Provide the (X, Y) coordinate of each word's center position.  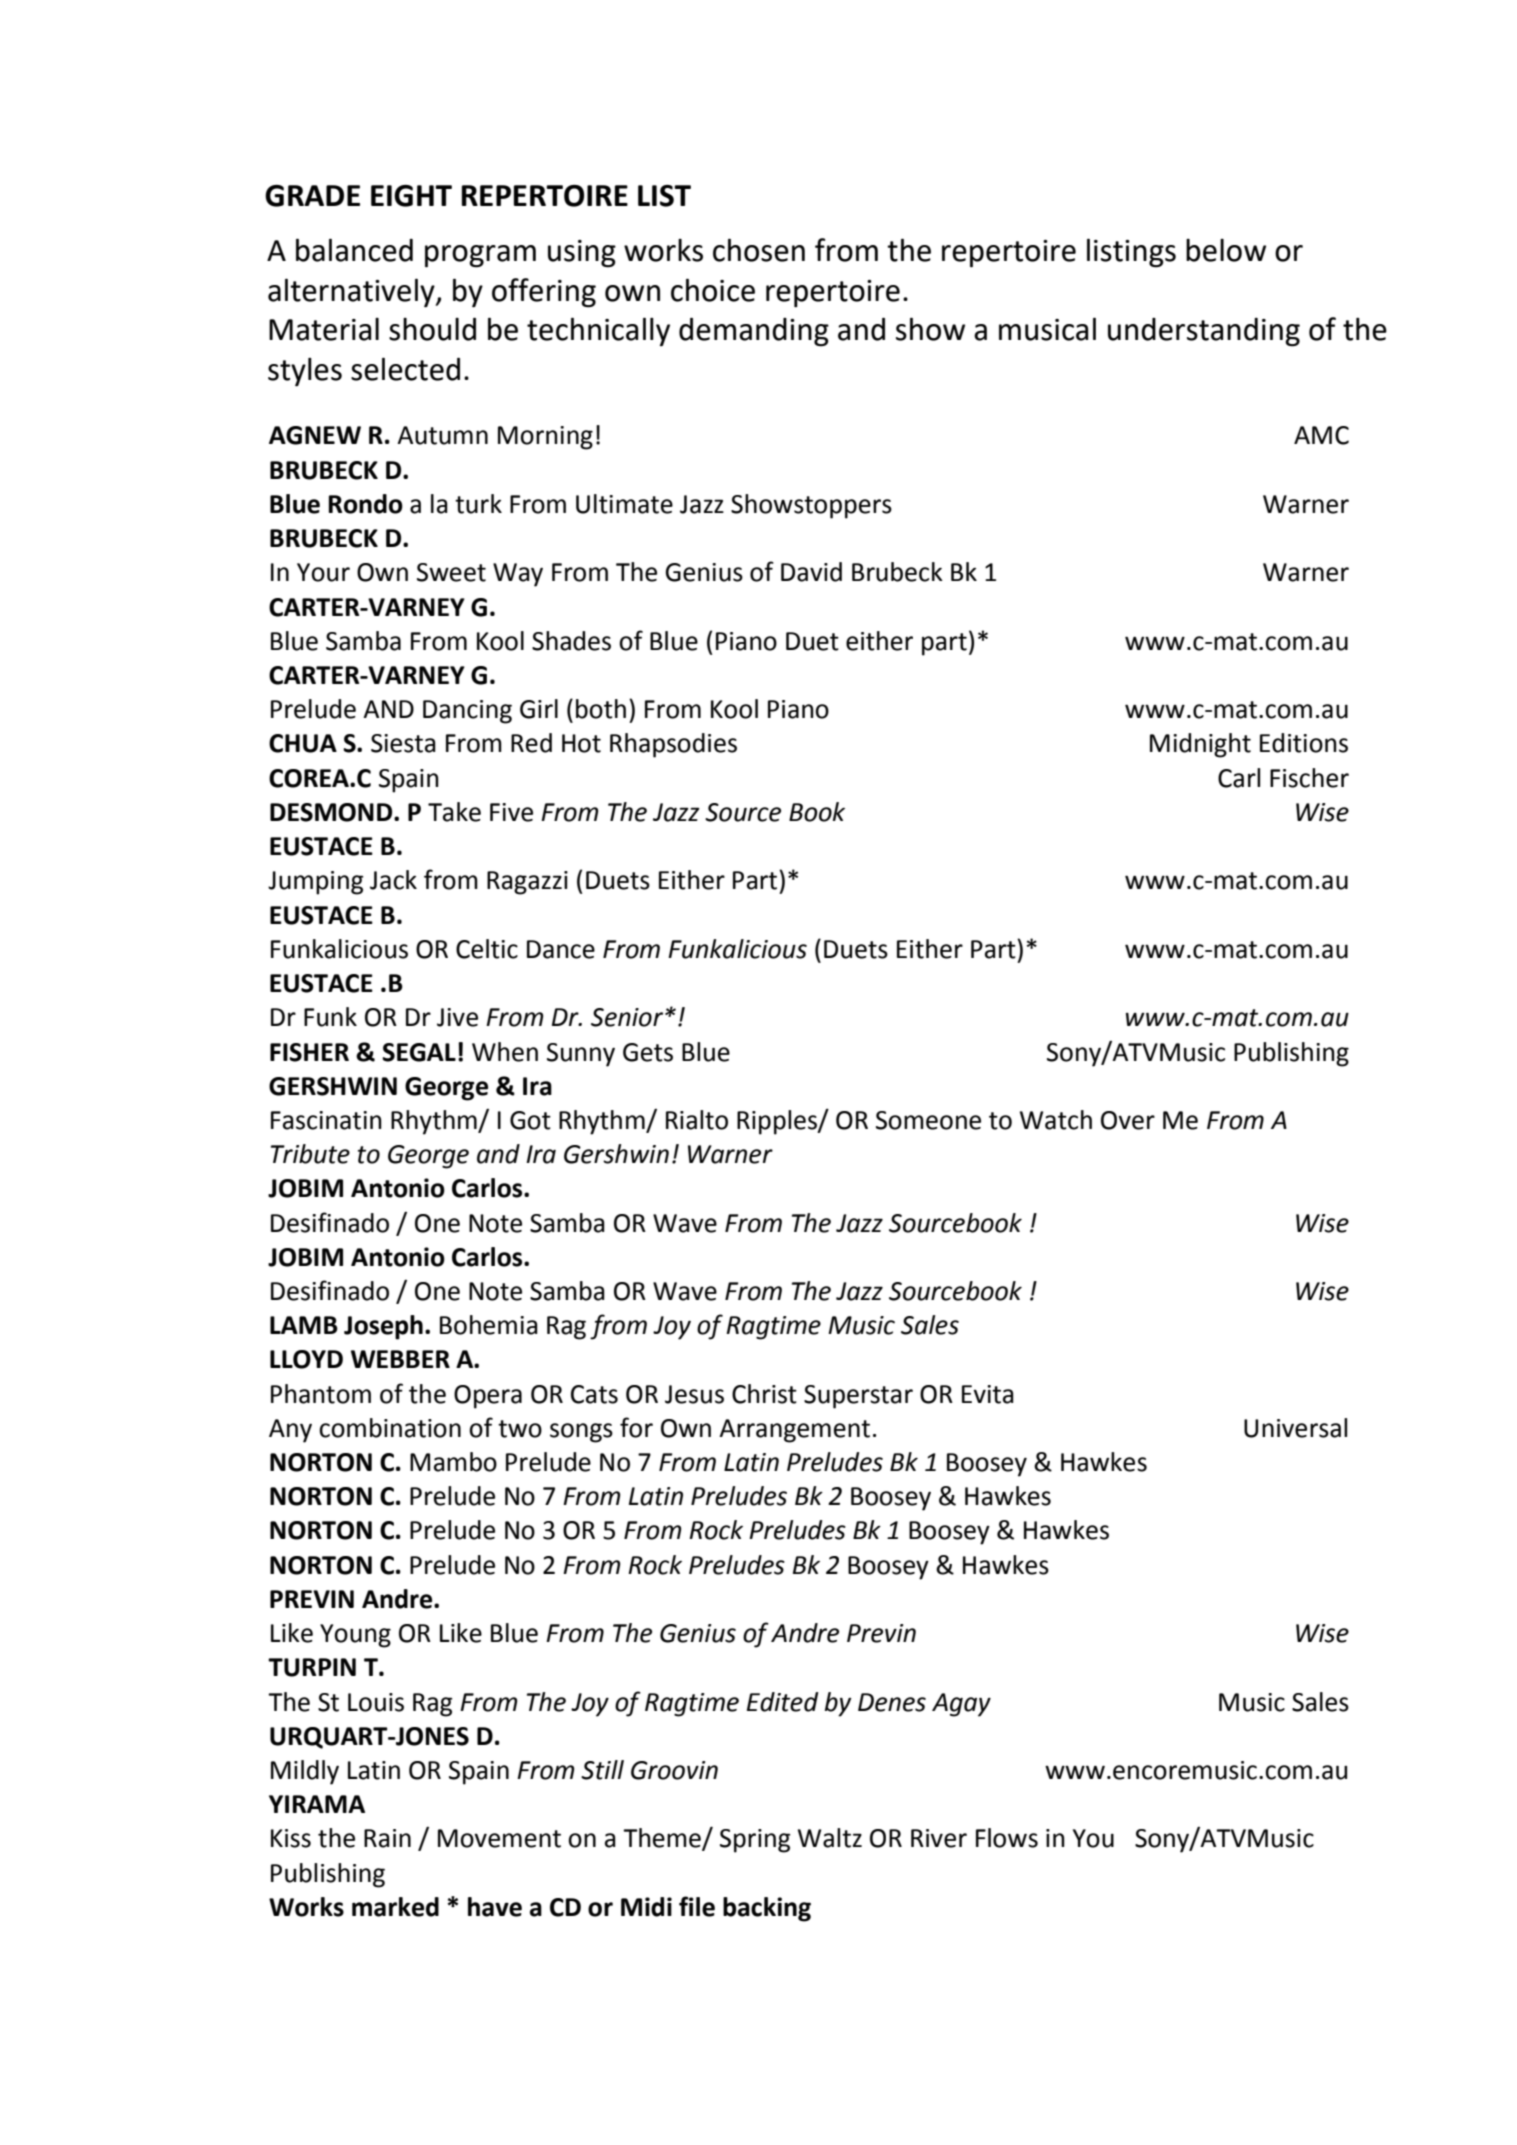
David (811, 572)
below (1226, 250)
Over (1128, 1120)
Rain (387, 1838)
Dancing (467, 712)
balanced (354, 250)
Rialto (697, 1120)
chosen (759, 250)
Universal (1295, 1428)
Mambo (453, 1462)
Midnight (1200, 745)
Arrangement (794, 1431)
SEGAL (419, 1052)
